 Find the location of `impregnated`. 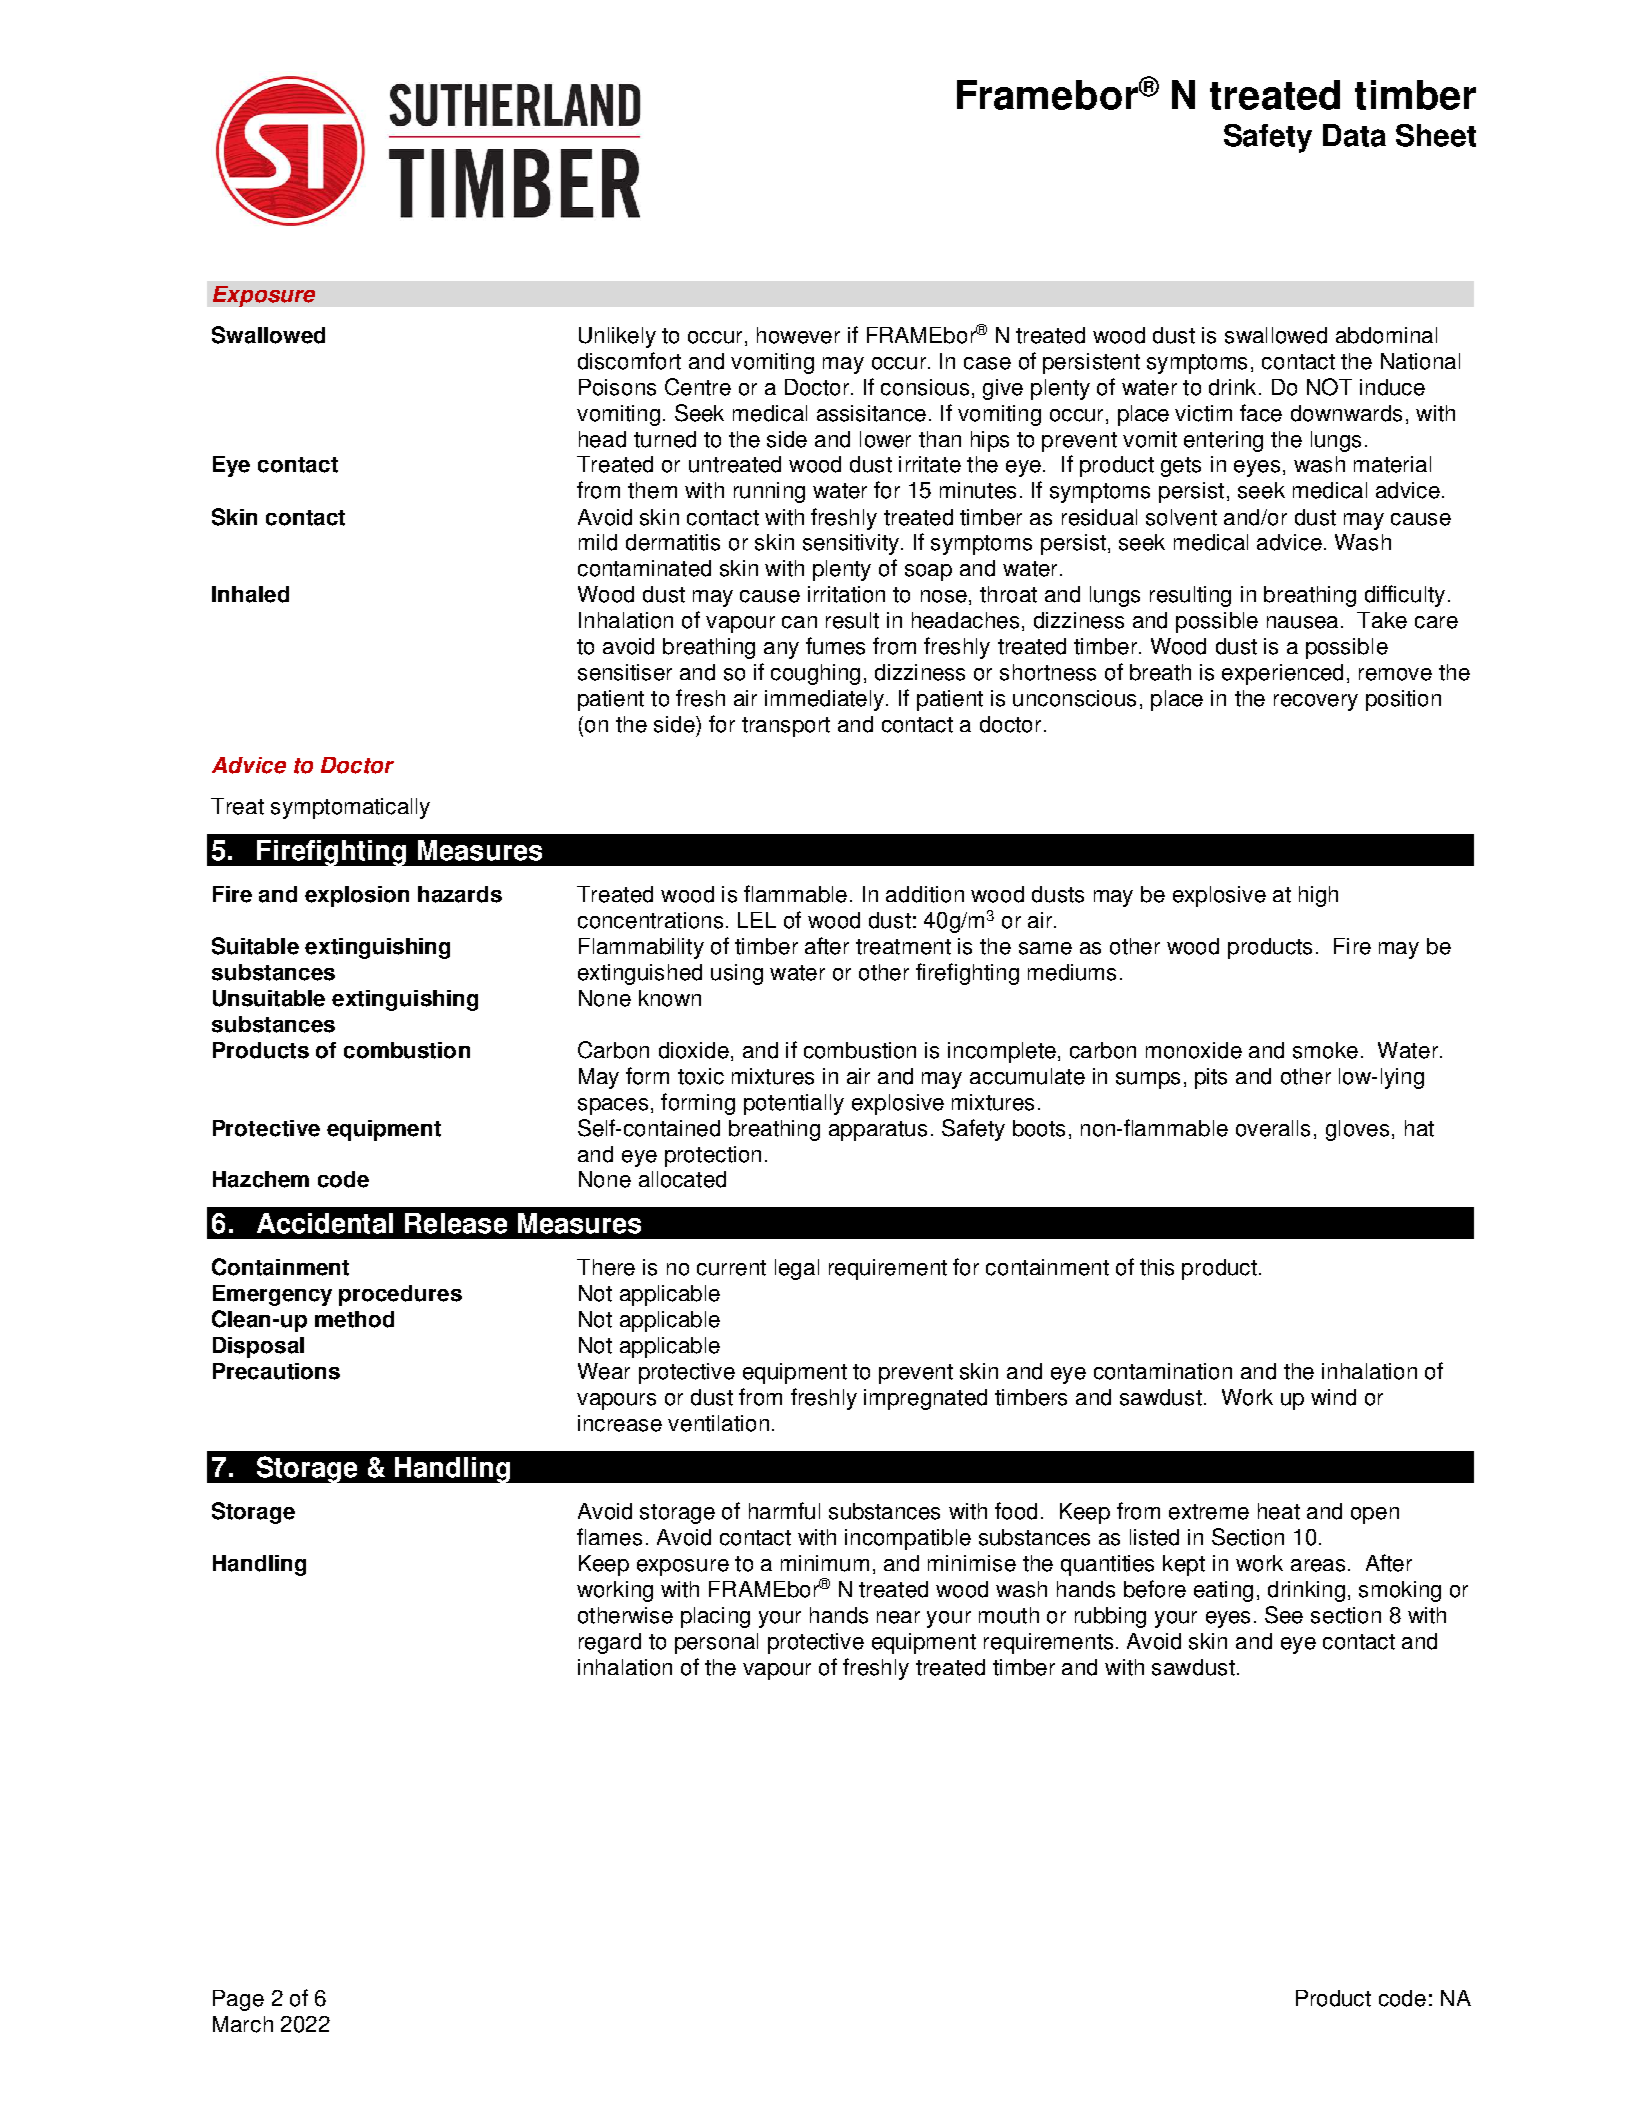

impregnated is located at coordinates (925, 1399).
